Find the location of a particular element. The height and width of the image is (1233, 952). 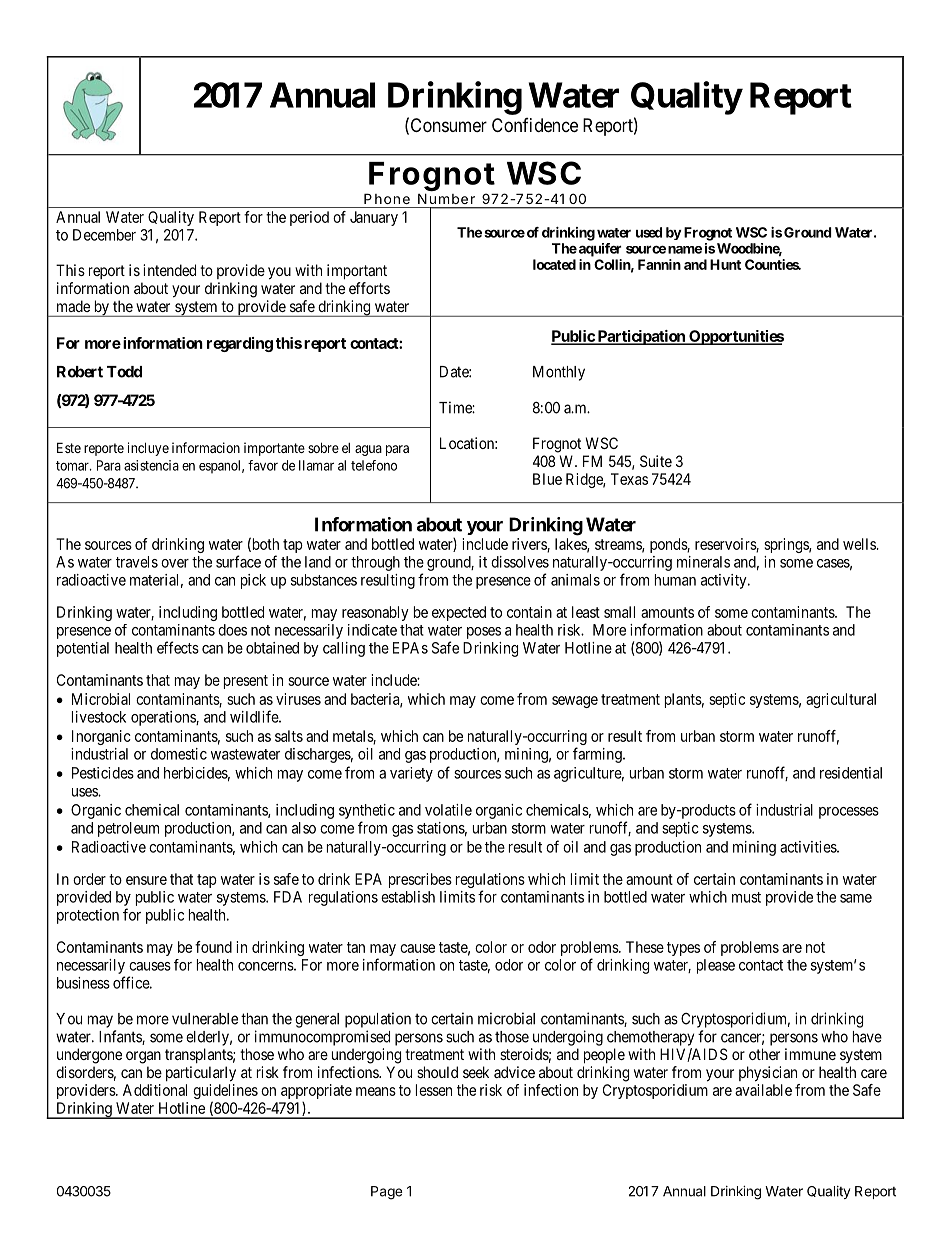

processes is located at coordinates (849, 813).
